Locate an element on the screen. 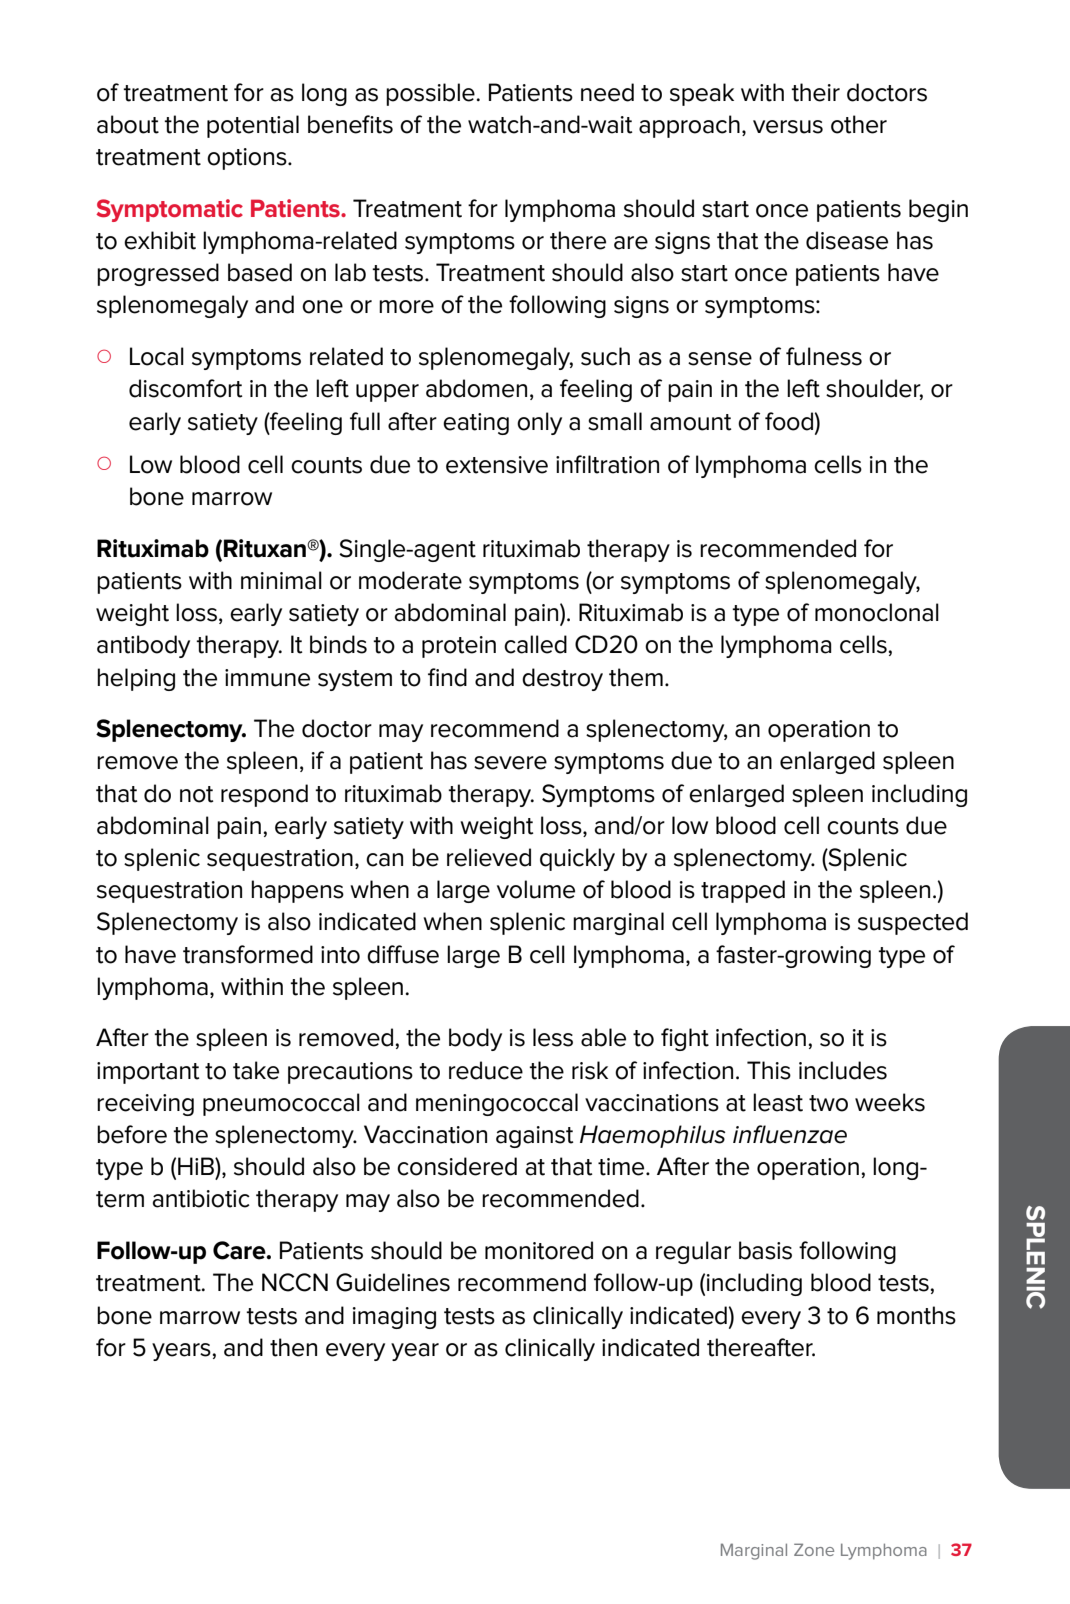 This screenshot has height=1604, width=1070. then is located at coordinates (293, 1347).
